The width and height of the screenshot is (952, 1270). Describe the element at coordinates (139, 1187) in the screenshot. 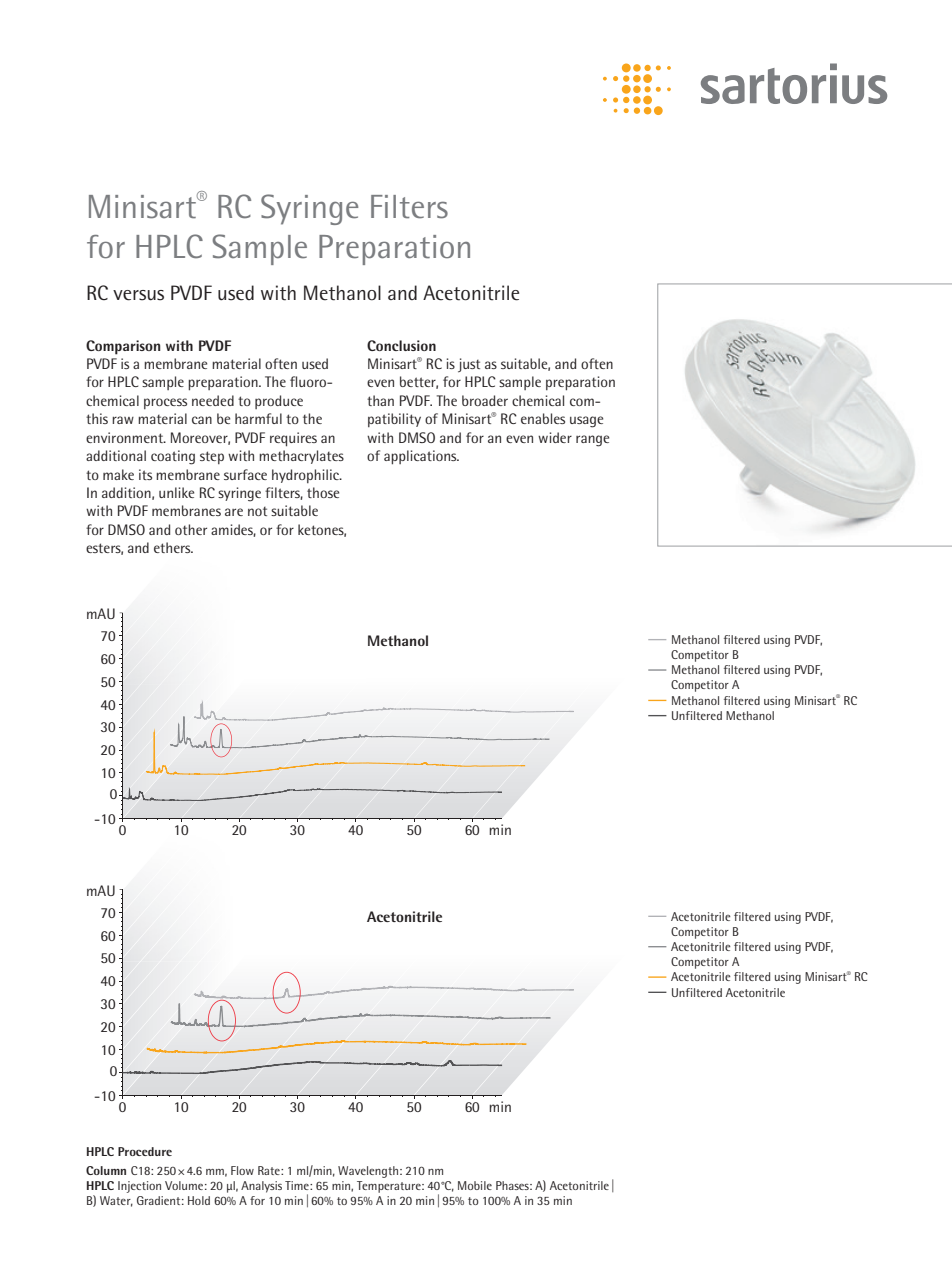

I see `Injection` at that location.
